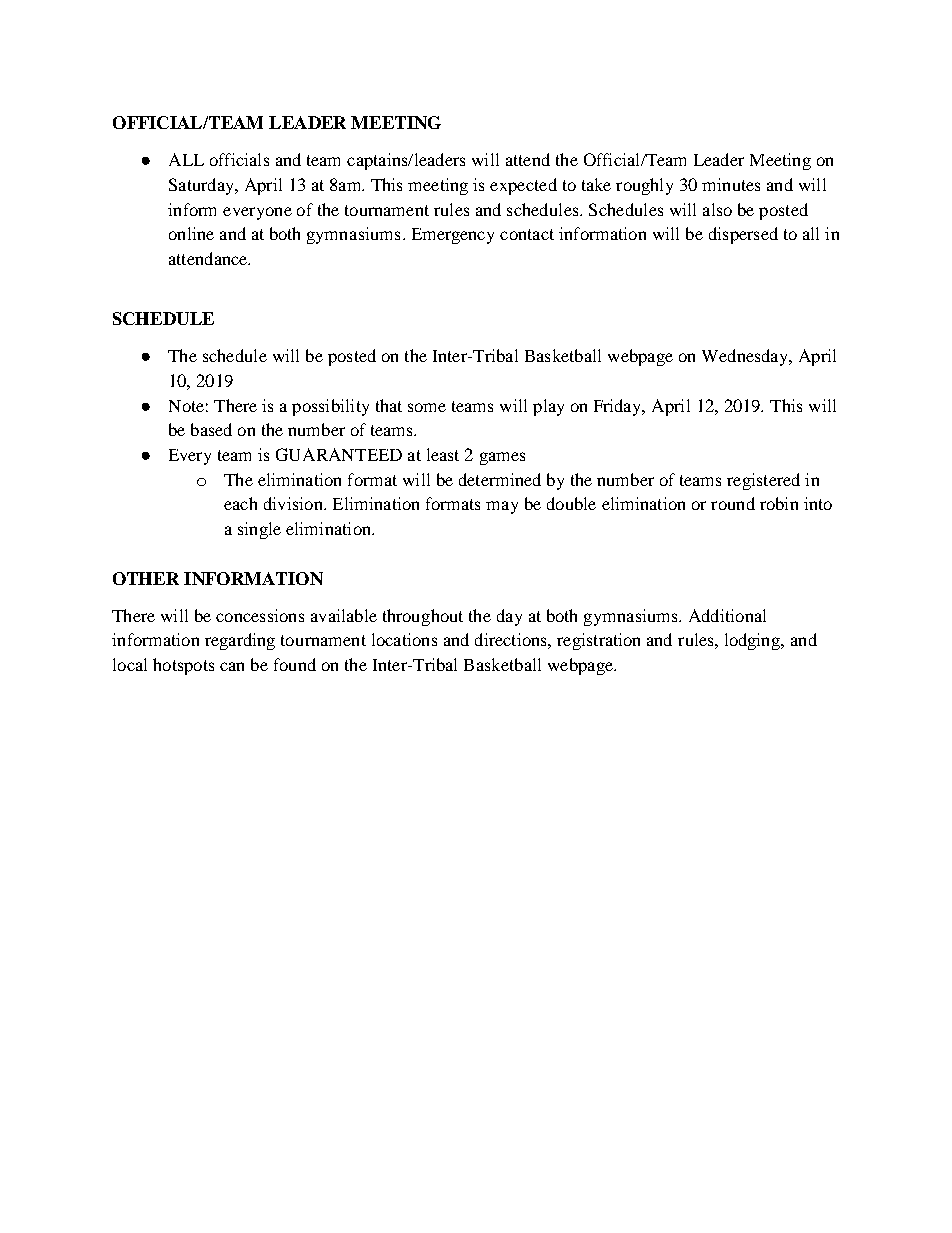 The height and width of the screenshot is (1233, 952). Describe the element at coordinates (202, 186) in the screenshot. I see `Saturday` at that location.
